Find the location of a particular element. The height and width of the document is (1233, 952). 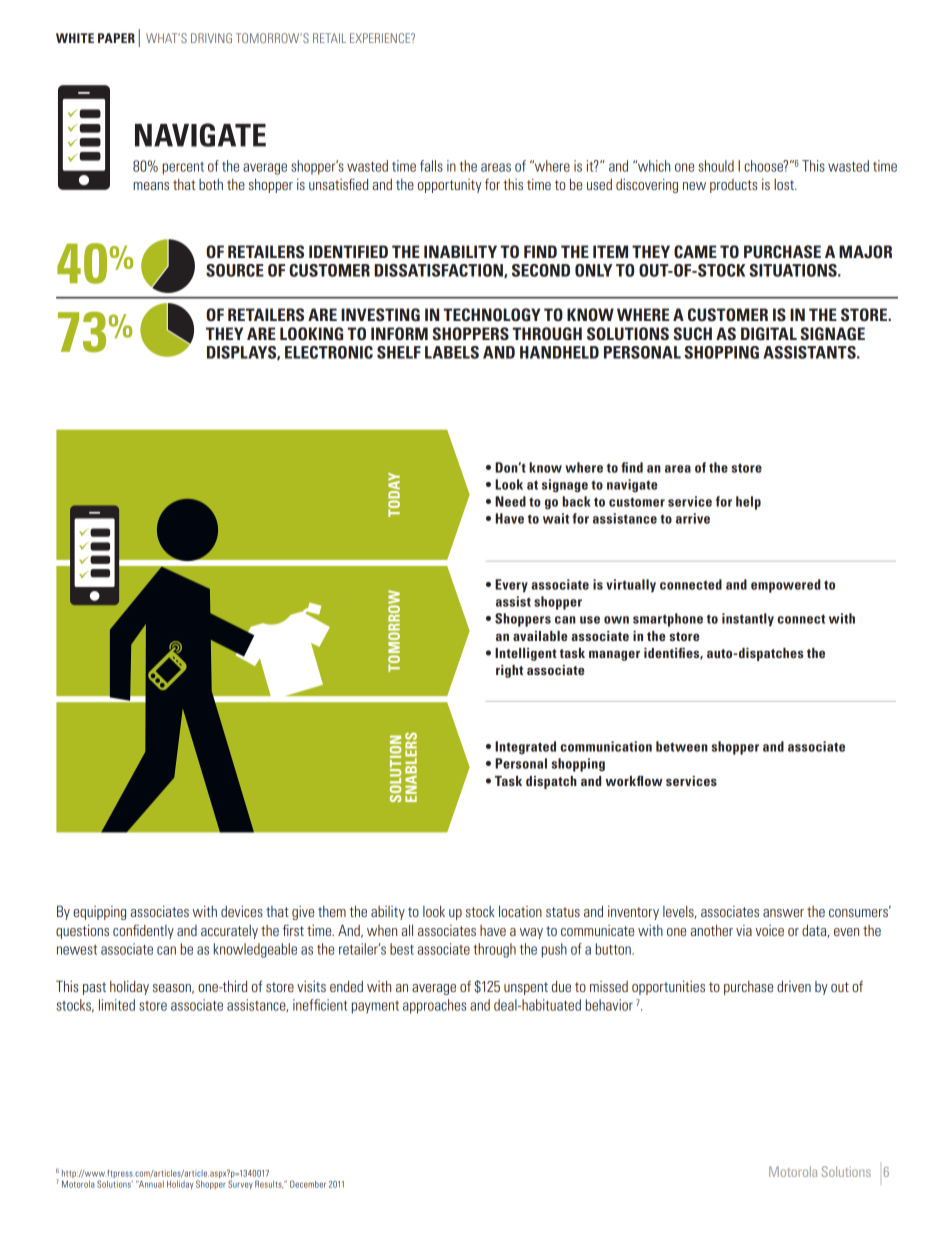

Annual is located at coordinates (150, 1184).
